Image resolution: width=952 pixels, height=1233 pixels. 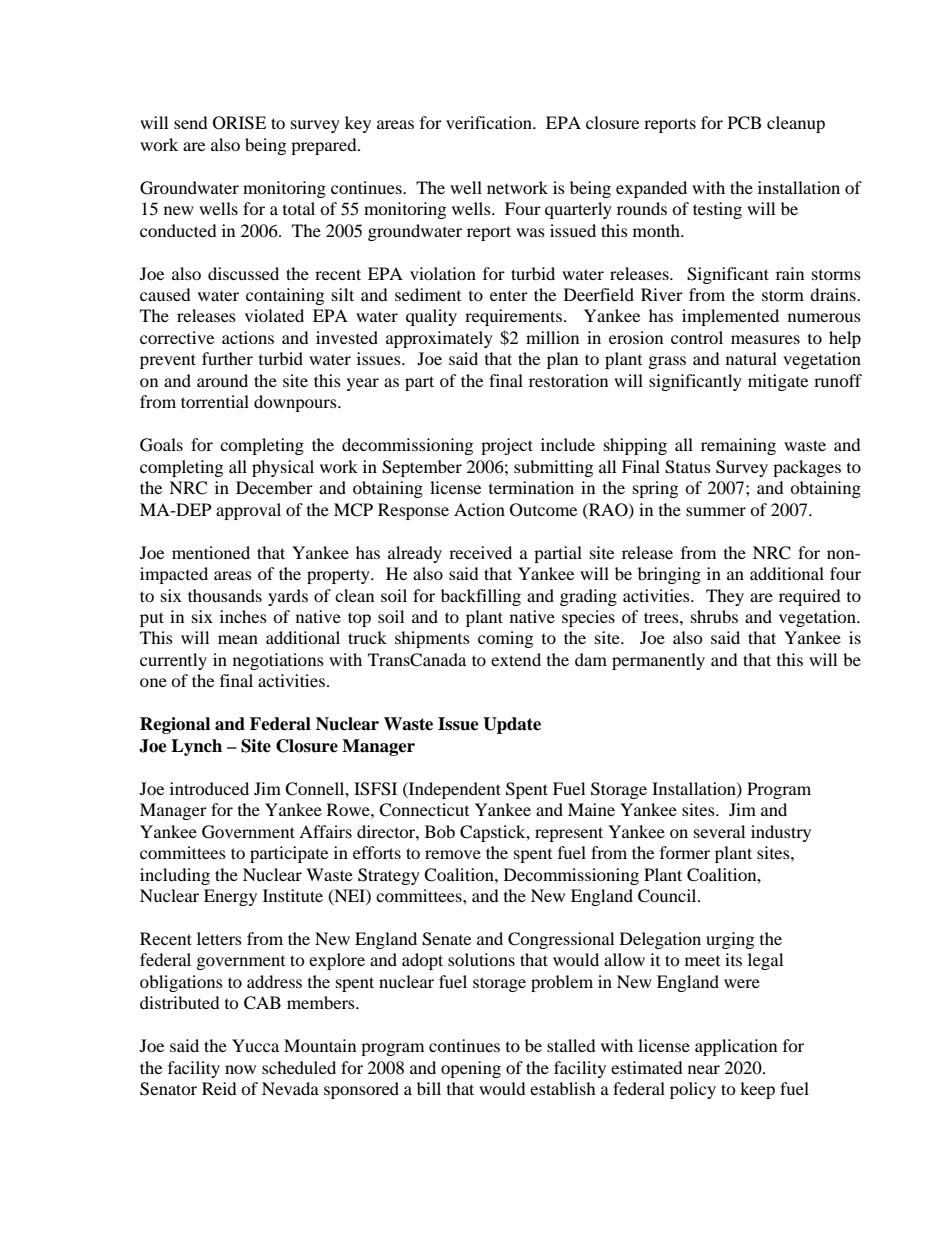 What do you see at coordinates (736, 1047) in the page?
I see `application` at bounding box center [736, 1047].
